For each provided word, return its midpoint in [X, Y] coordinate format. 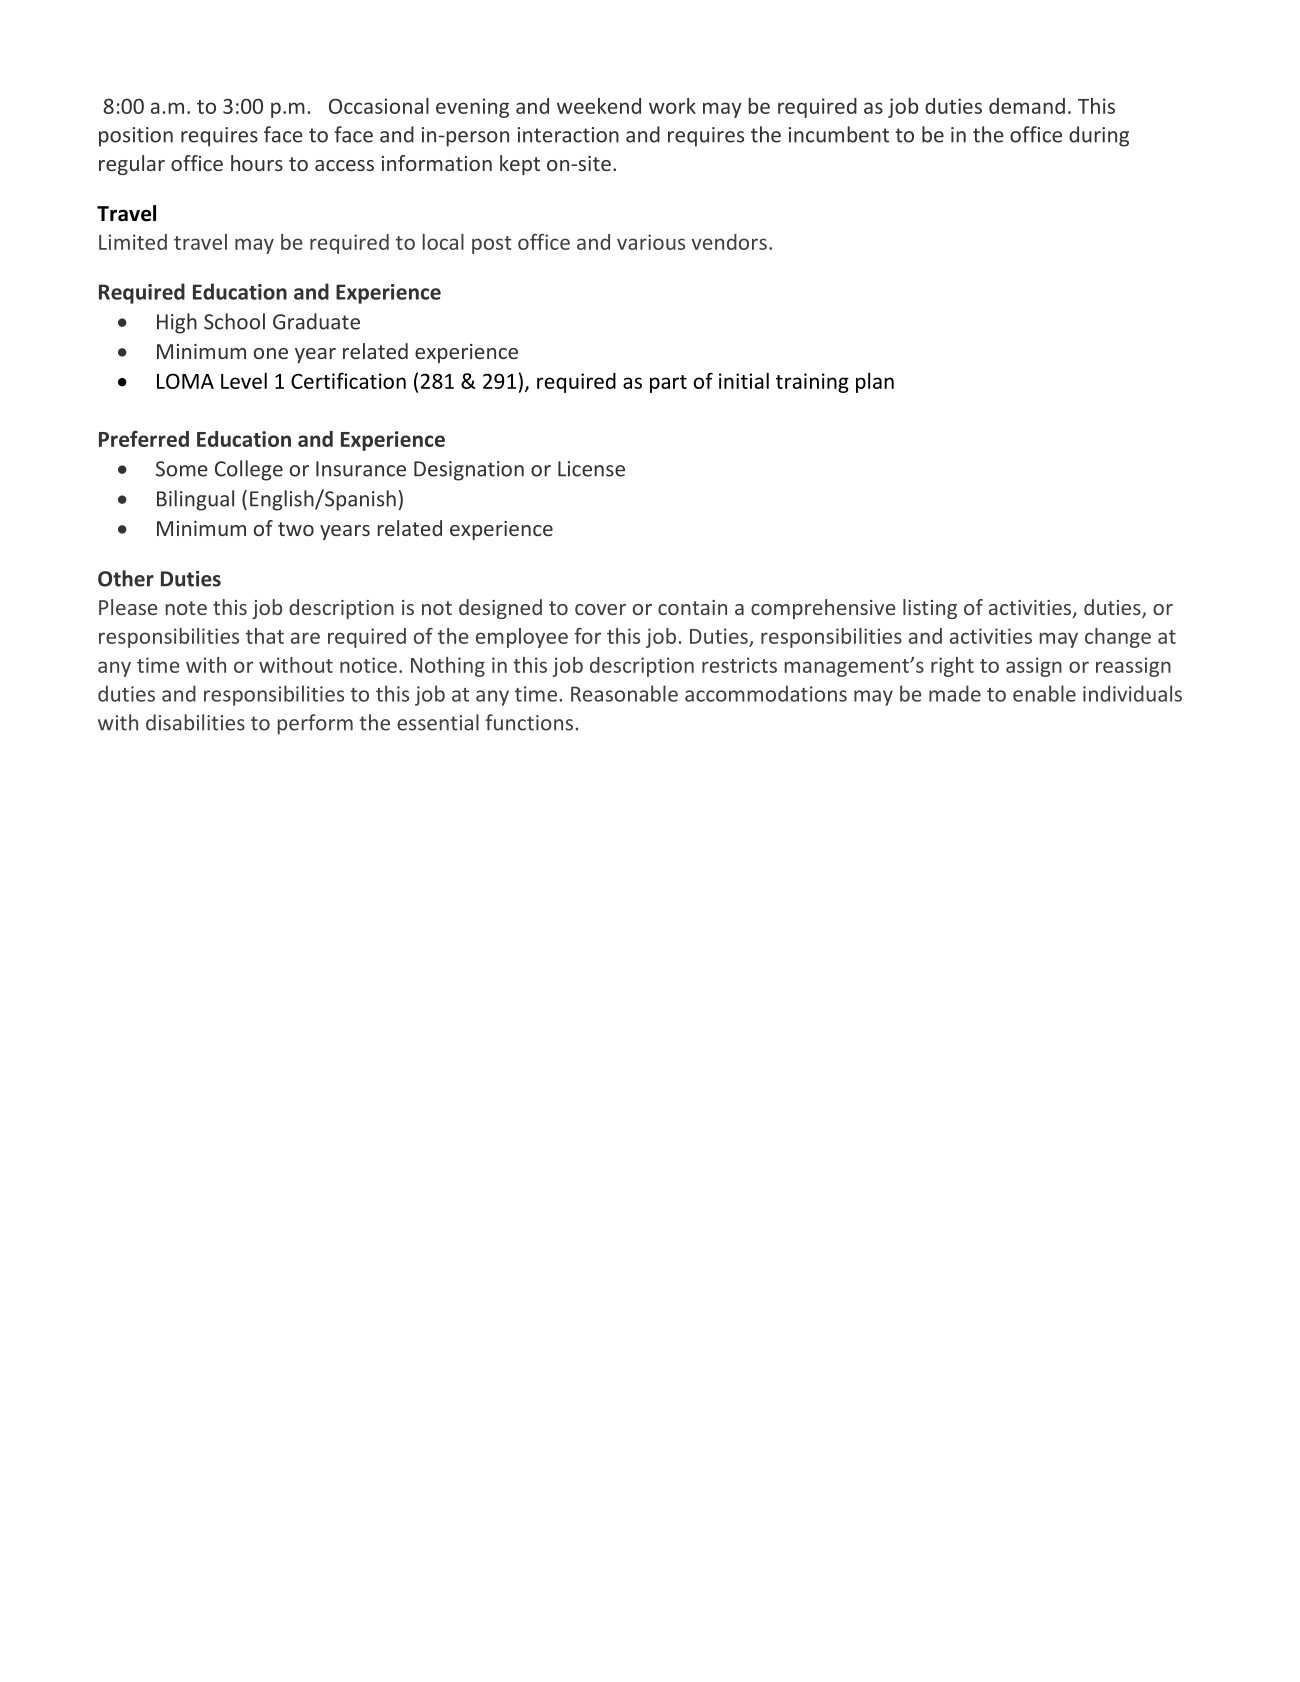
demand [1027, 106]
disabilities [195, 722]
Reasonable [624, 693]
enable [1044, 693]
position [136, 137]
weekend [599, 106]
